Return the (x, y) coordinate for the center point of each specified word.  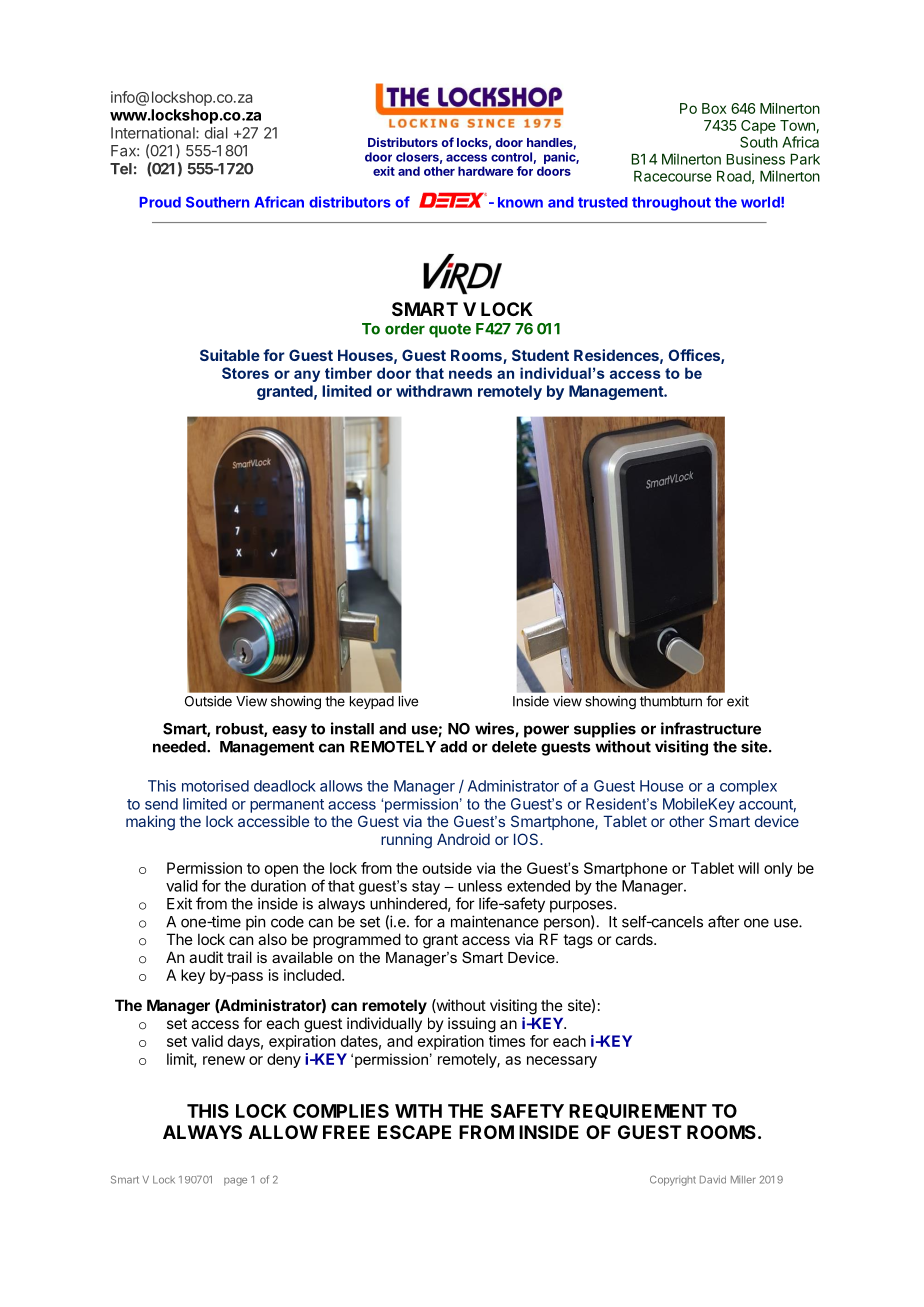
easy (289, 731)
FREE (346, 1132)
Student (540, 355)
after (724, 921)
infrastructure (711, 728)
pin (255, 923)
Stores (245, 373)
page (235, 1181)
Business (756, 159)
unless (480, 886)
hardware (485, 171)
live (408, 701)
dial (216, 133)
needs (470, 373)
